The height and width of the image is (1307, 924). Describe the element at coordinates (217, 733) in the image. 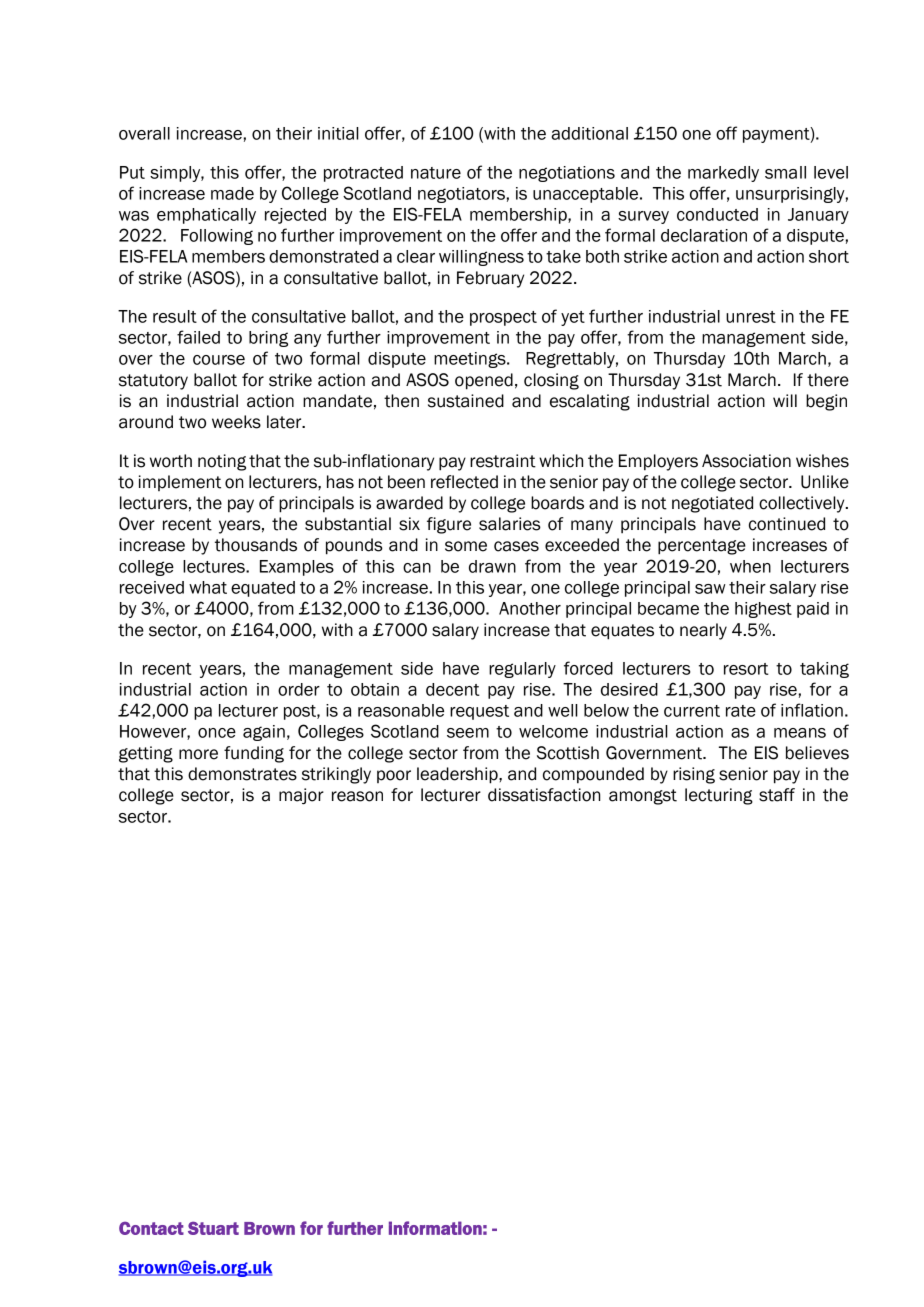

I see `once` at that location.
